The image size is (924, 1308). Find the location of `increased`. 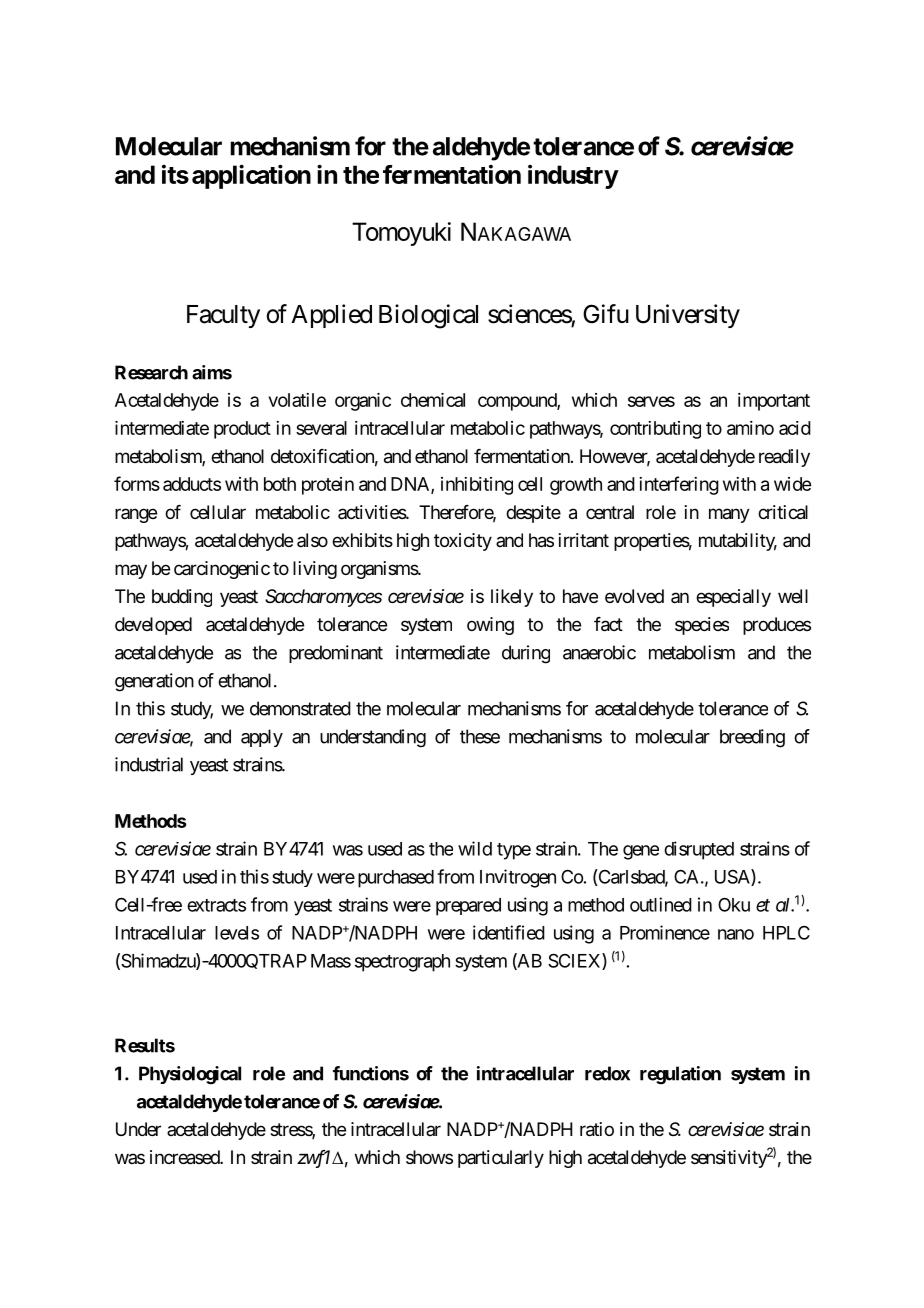

increased is located at coordinates (185, 1157).
